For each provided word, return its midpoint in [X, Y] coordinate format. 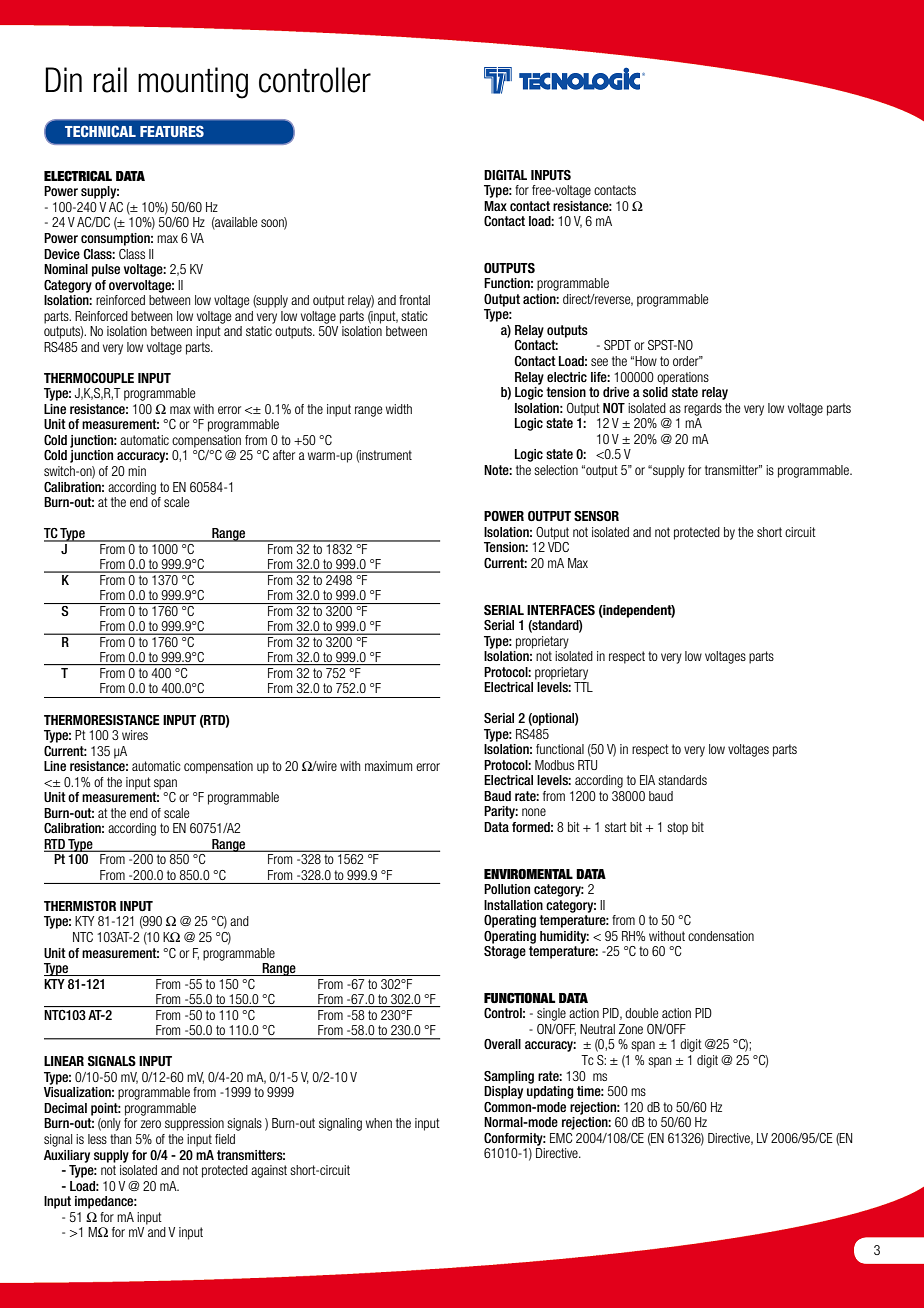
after [284, 455]
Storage [505, 952]
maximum [388, 766]
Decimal [65, 1108]
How [646, 361]
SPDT [617, 345]
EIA [647, 780]
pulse [106, 270]
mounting [193, 83]
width [399, 409]
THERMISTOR [80, 906]
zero [151, 1124]
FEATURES [172, 131]
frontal [414, 300]
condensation [721, 936]
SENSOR [596, 516]
